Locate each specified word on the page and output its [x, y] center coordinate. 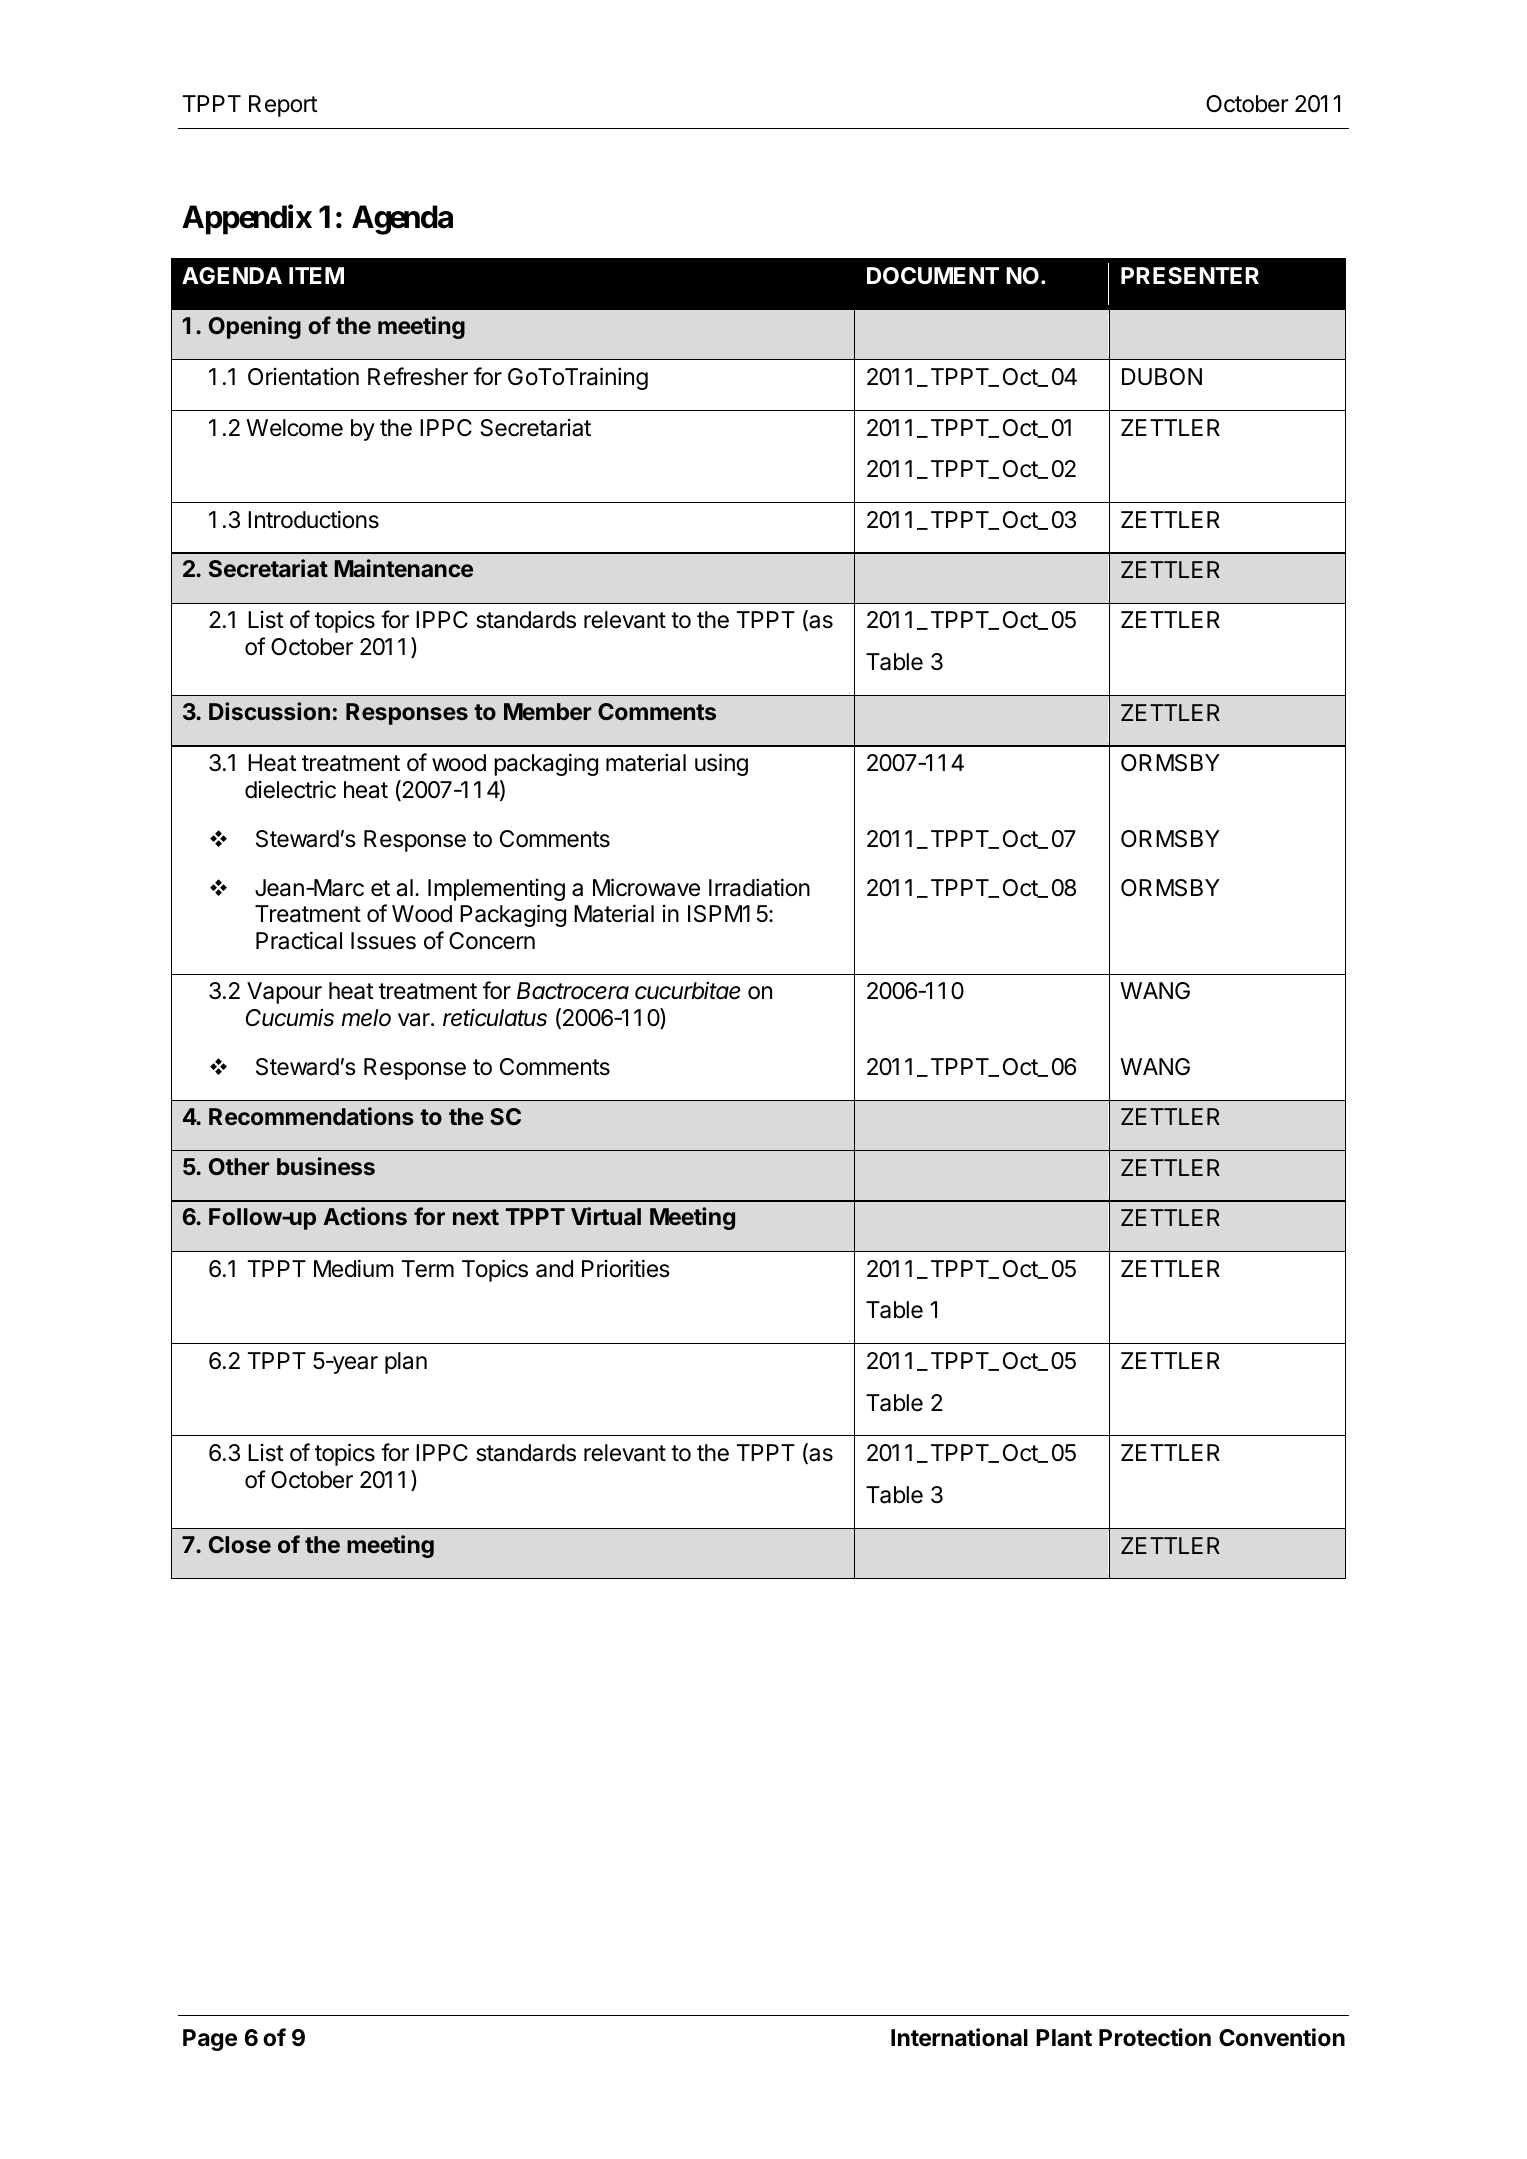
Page [210, 2040]
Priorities [626, 1268]
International [959, 2037]
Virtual [606, 1216]
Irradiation [759, 887]
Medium [353, 1268]
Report [283, 106]
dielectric [290, 789]
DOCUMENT [933, 275]
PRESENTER [1190, 276]
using [721, 764]
